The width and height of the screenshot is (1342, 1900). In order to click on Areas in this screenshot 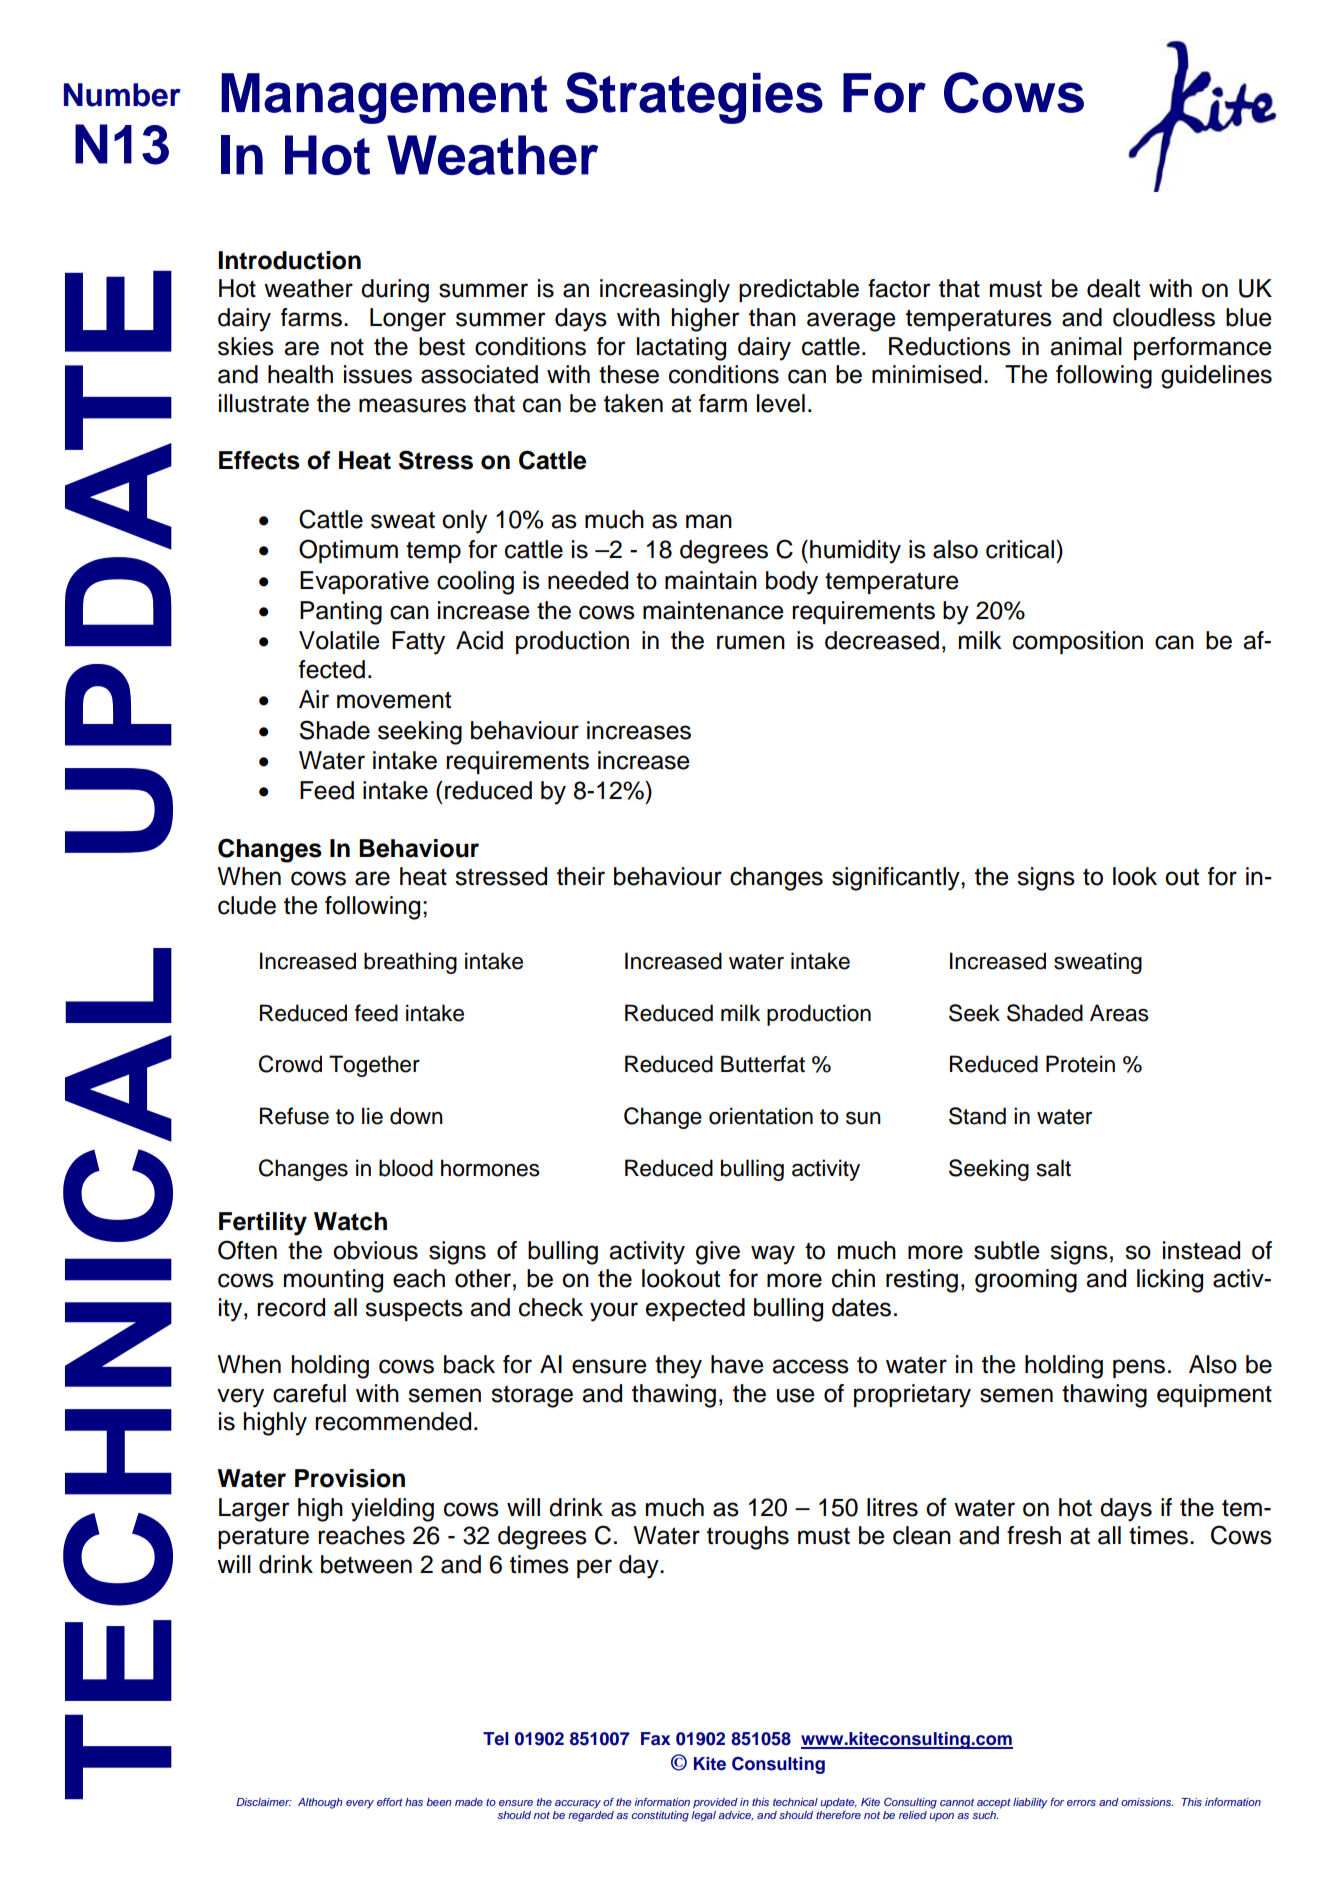, I will do `click(1119, 1013)`.
